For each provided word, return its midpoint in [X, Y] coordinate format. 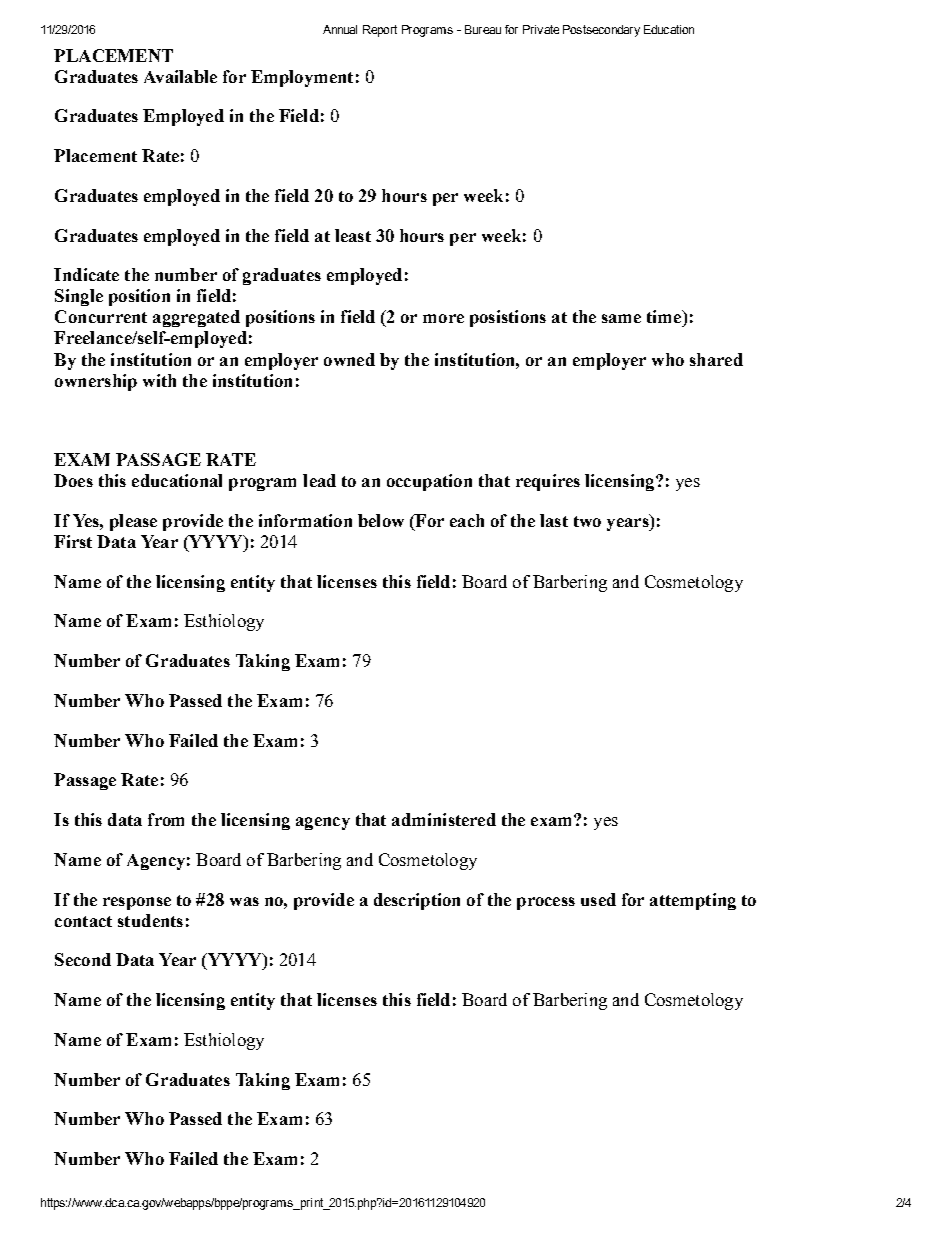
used [598, 899]
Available [180, 76]
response [137, 903]
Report [380, 31]
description [417, 901]
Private [541, 29]
